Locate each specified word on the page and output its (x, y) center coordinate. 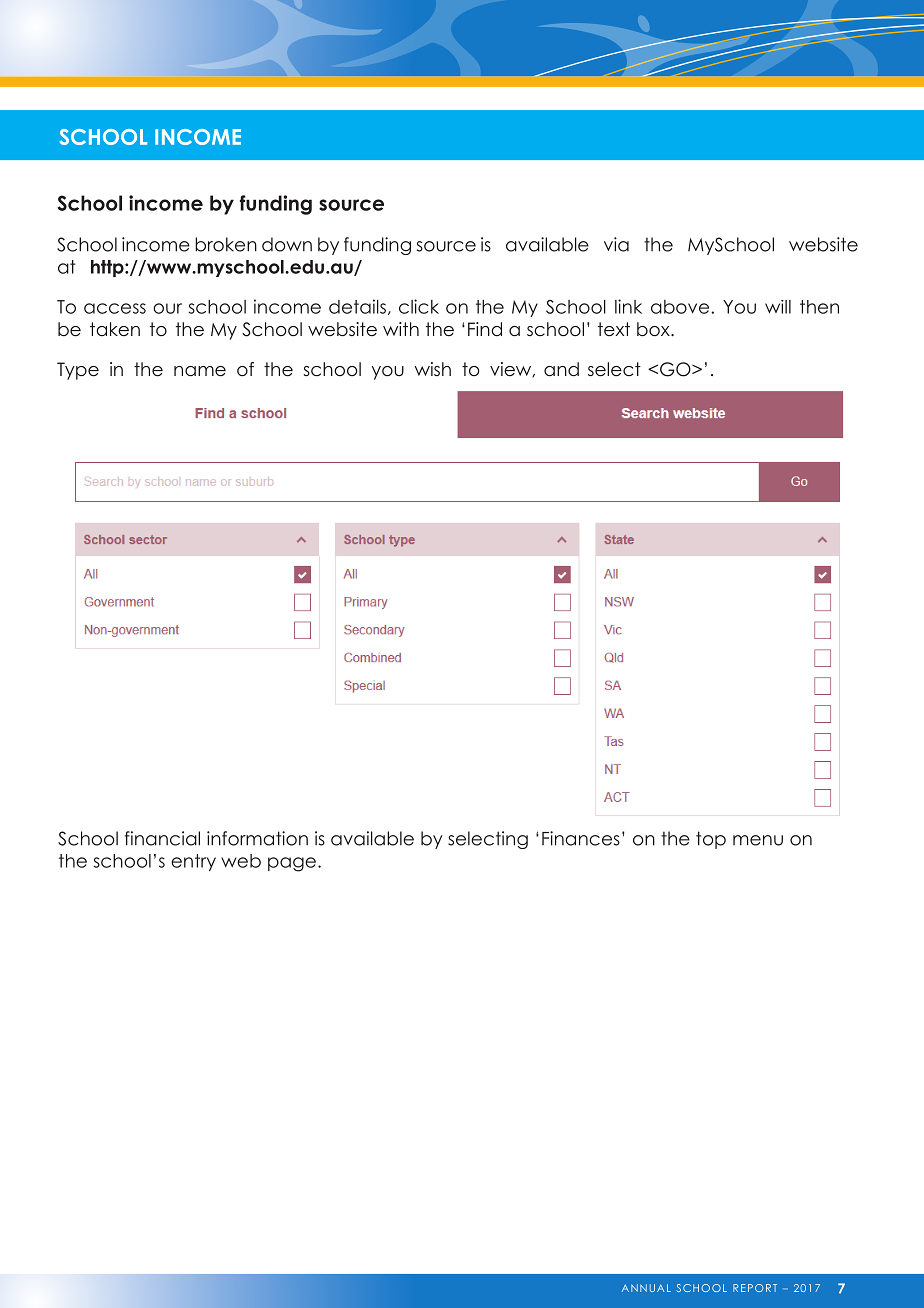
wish (433, 369)
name (200, 371)
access (115, 308)
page (292, 864)
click (419, 306)
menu (758, 840)
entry (193, 862)
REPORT (755, 1288)
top (711, 840)
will (778, 307)
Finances (581, 838)
